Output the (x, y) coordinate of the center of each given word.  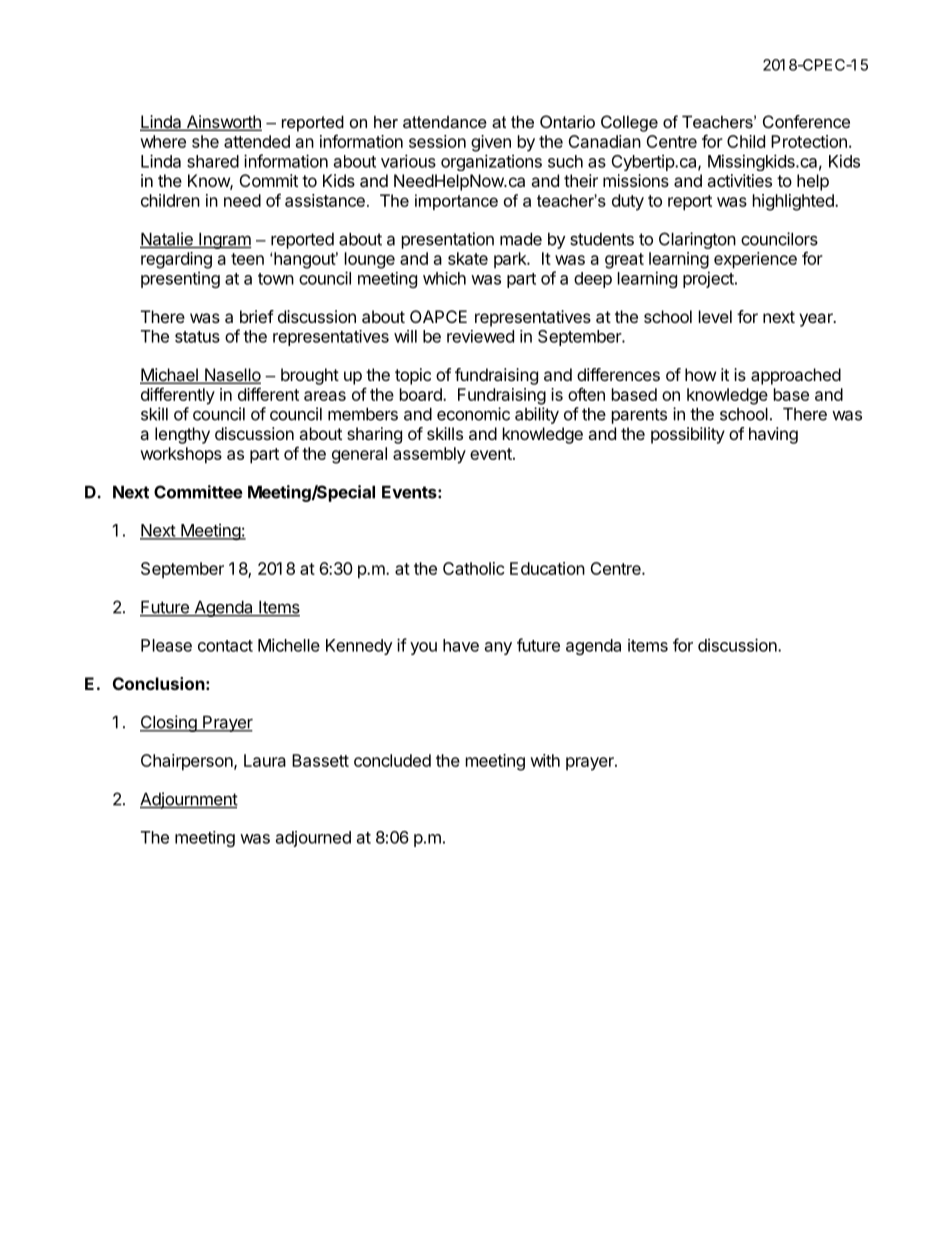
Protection (809, 141)
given (491, 143)
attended (257, 141)
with (545, 760)
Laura (265, 760)
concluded (392, 760)
